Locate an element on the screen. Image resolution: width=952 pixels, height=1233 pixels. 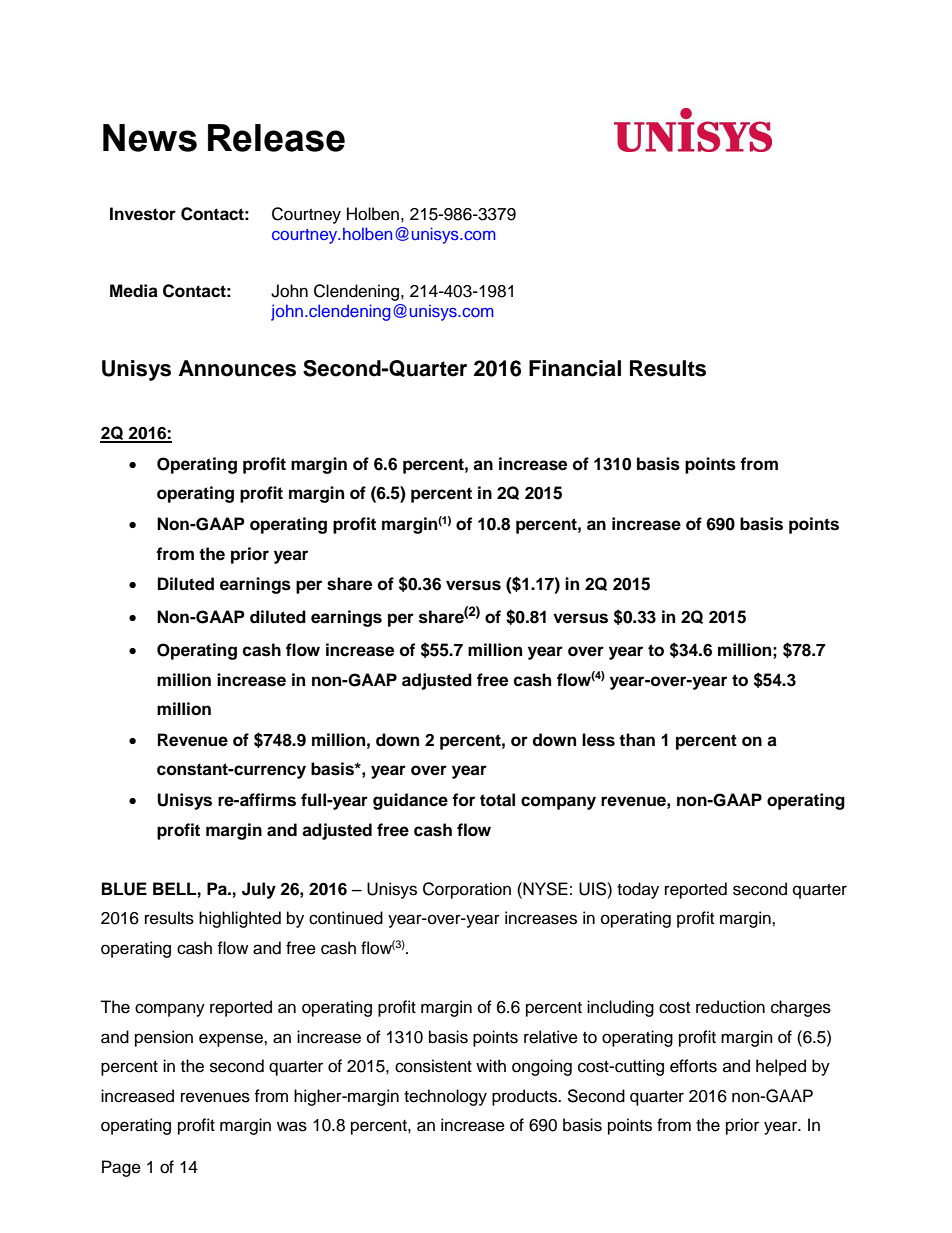
was is located at coordinates (292, 1126).
